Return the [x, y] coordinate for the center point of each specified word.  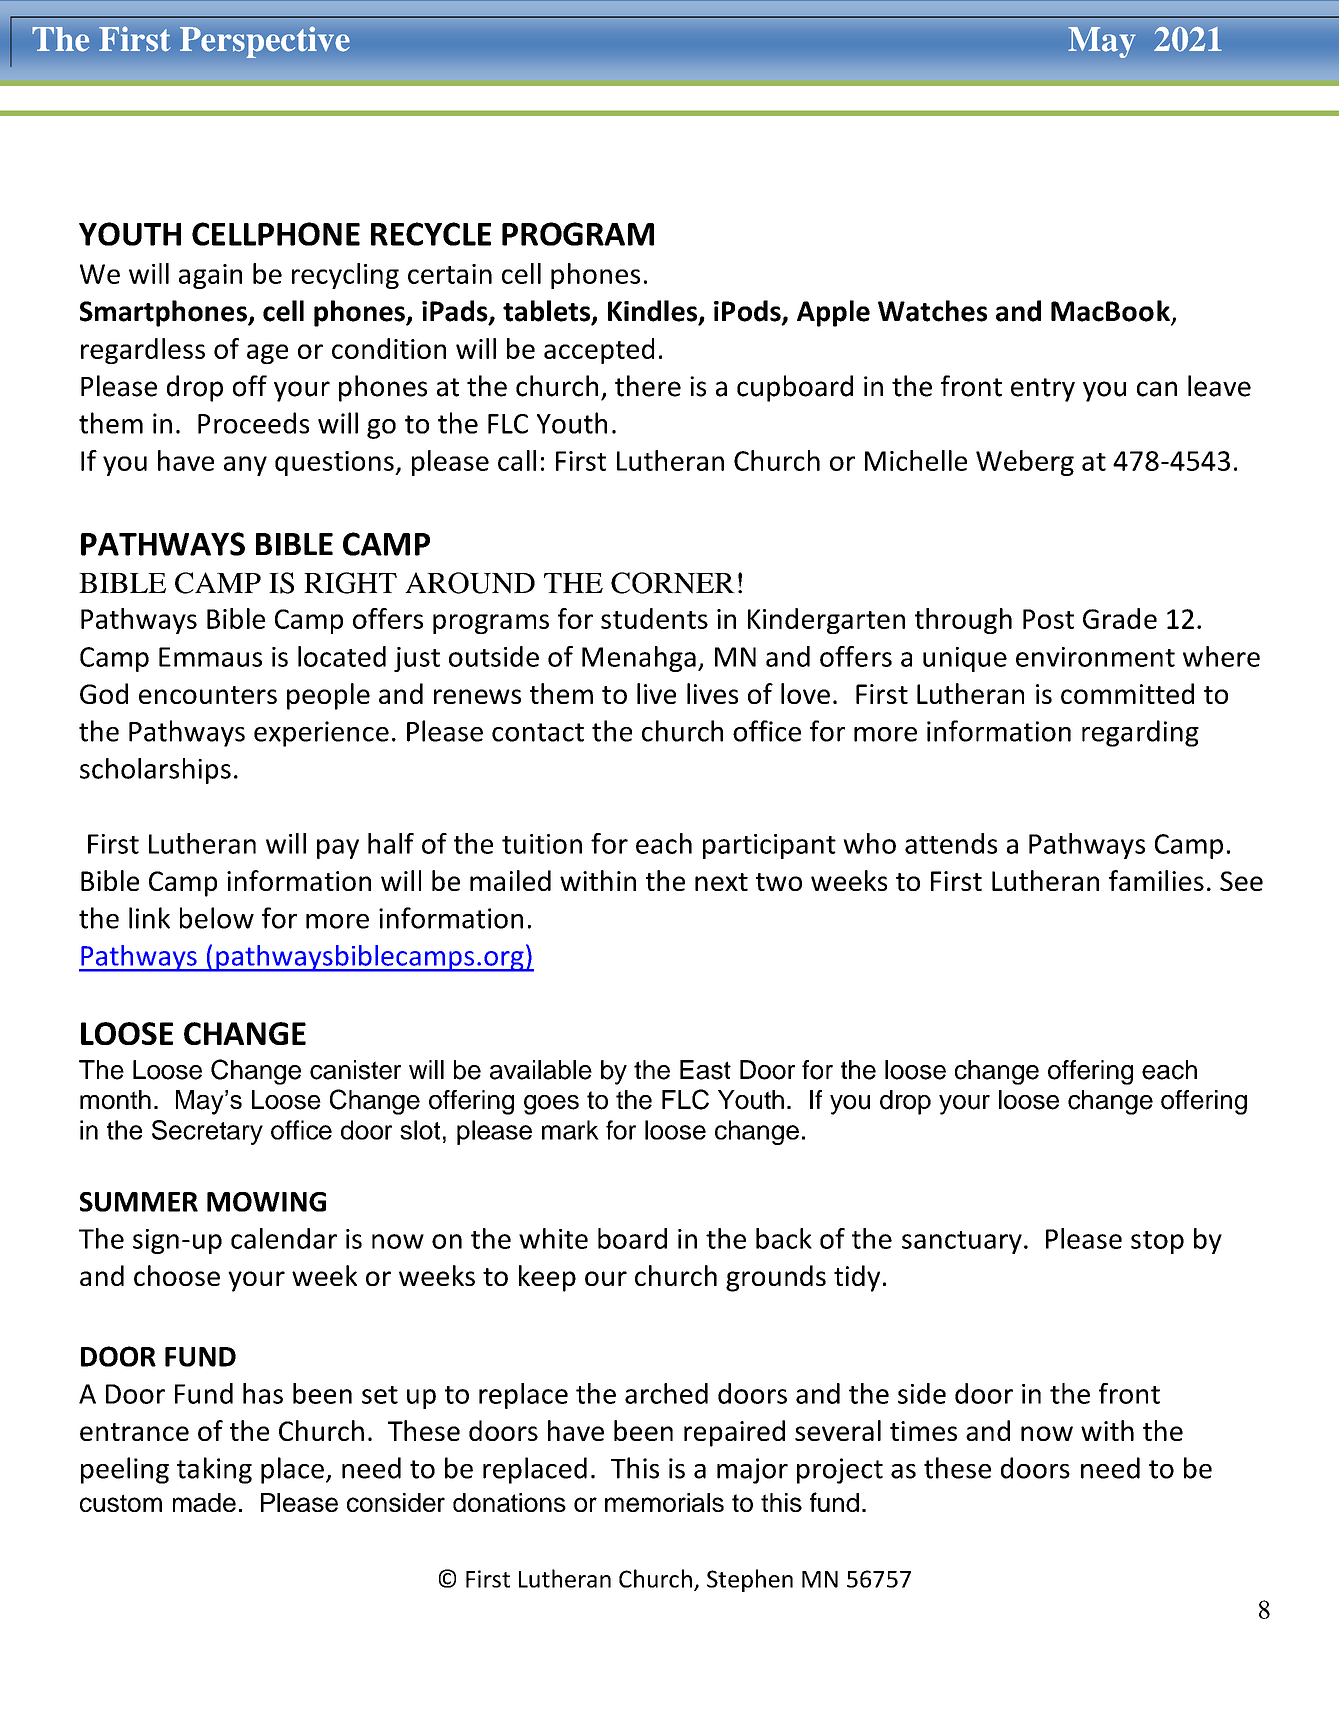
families [1156, 880]
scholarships [155, 771]
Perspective [264, 42]
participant [769, 846]
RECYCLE [431, 234]
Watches [932, 311]
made [204, 1502]
